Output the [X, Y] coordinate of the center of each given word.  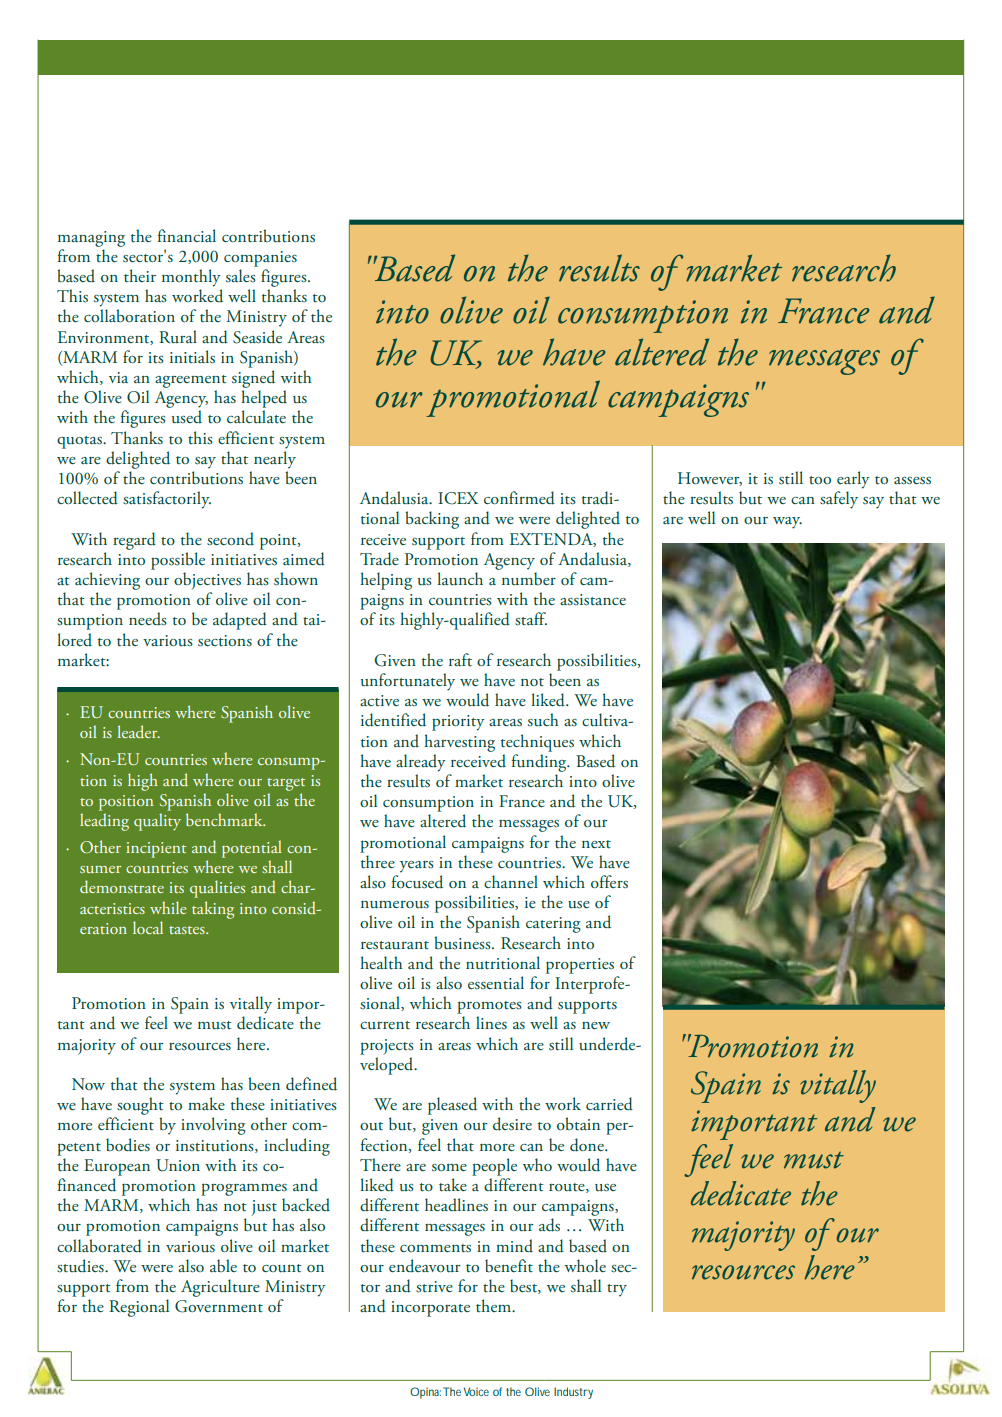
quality [157, 822]
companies [260, 259]
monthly [191, 278]
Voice [476, 1391]
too [820, 480]
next [596, 844]
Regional [139, 1308]
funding [540, 763]
